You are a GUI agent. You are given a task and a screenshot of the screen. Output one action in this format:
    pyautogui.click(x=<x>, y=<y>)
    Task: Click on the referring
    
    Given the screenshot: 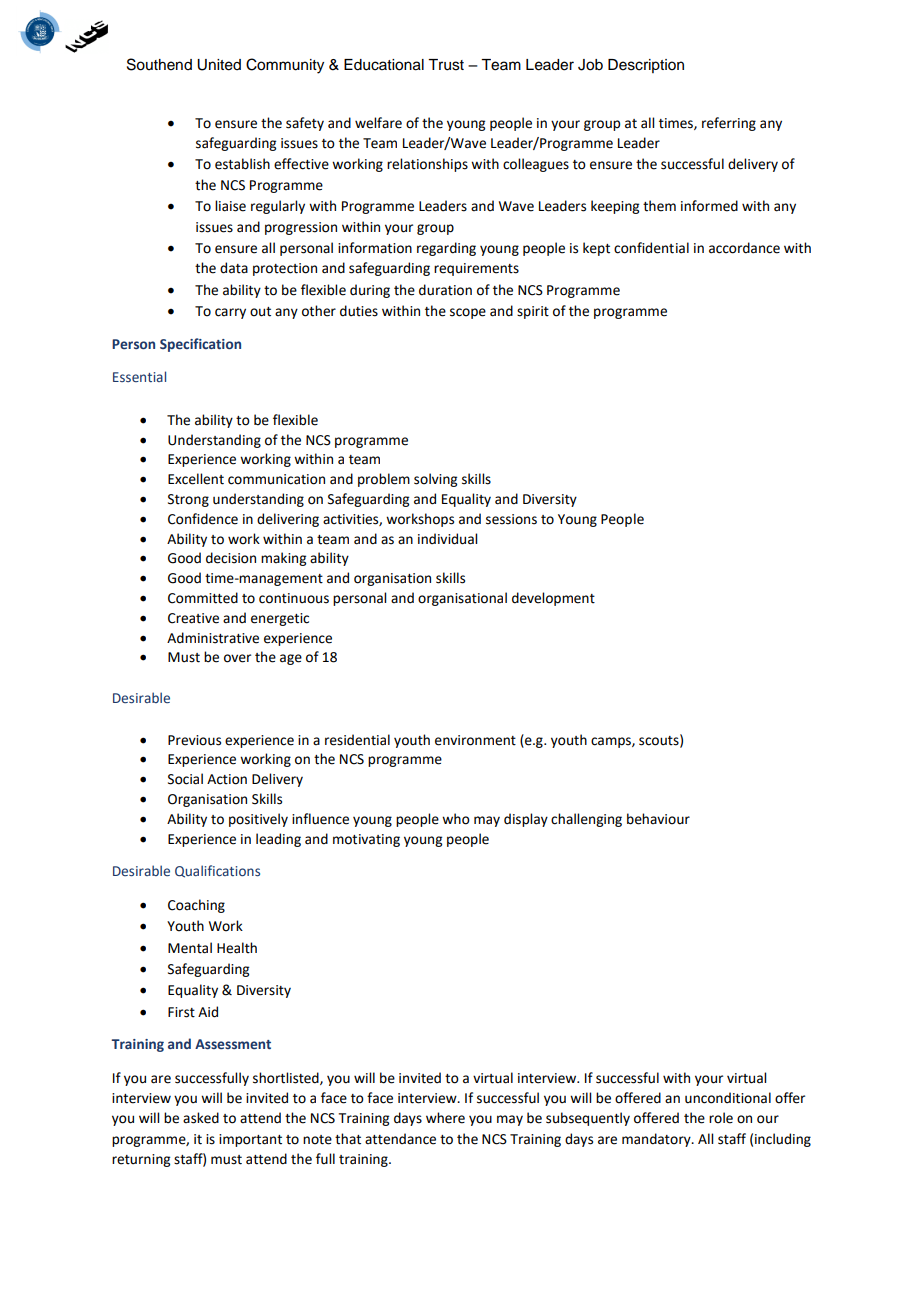 What is the action you would take?
    pyautogui.click(x=729, y=124)
